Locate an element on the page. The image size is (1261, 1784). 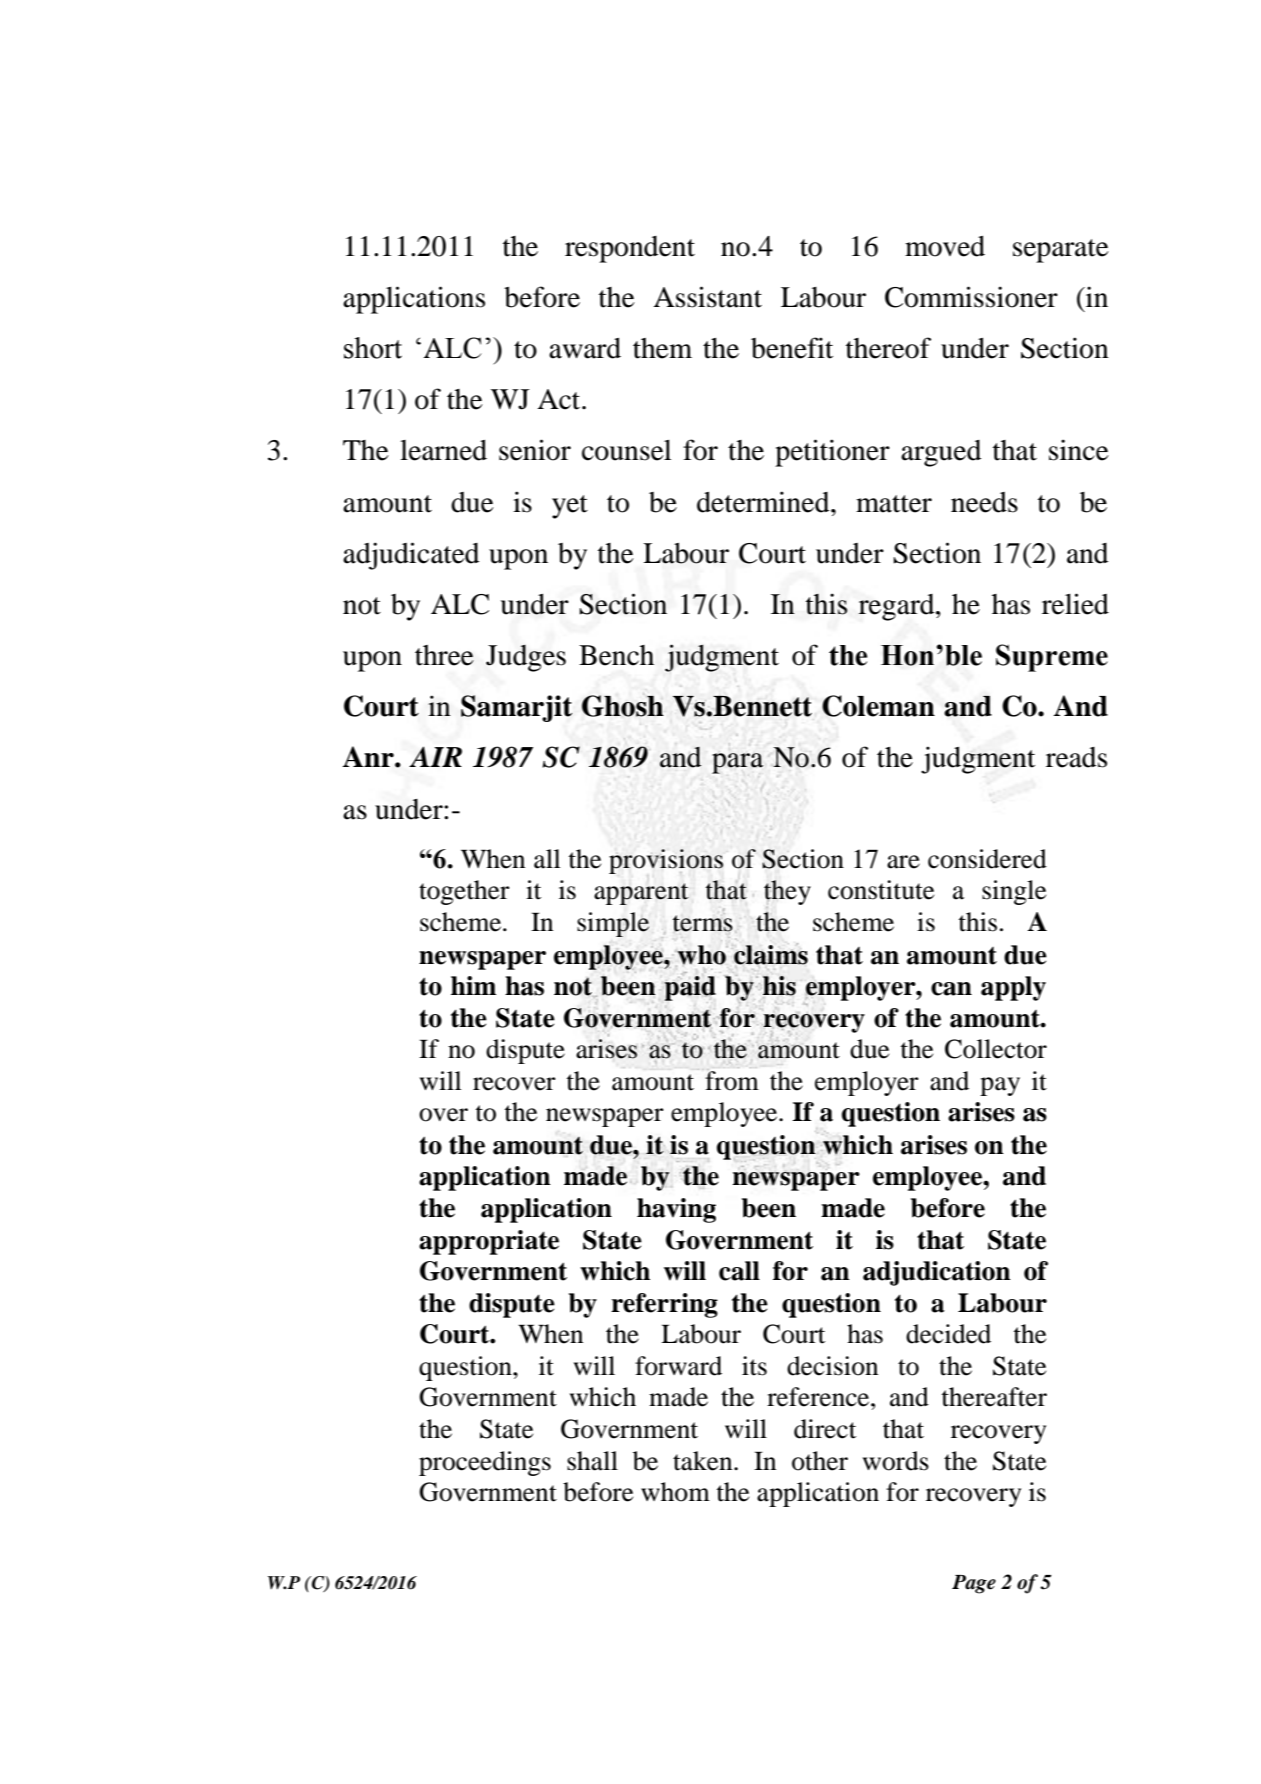
three is located at coordinates (444, 655).
